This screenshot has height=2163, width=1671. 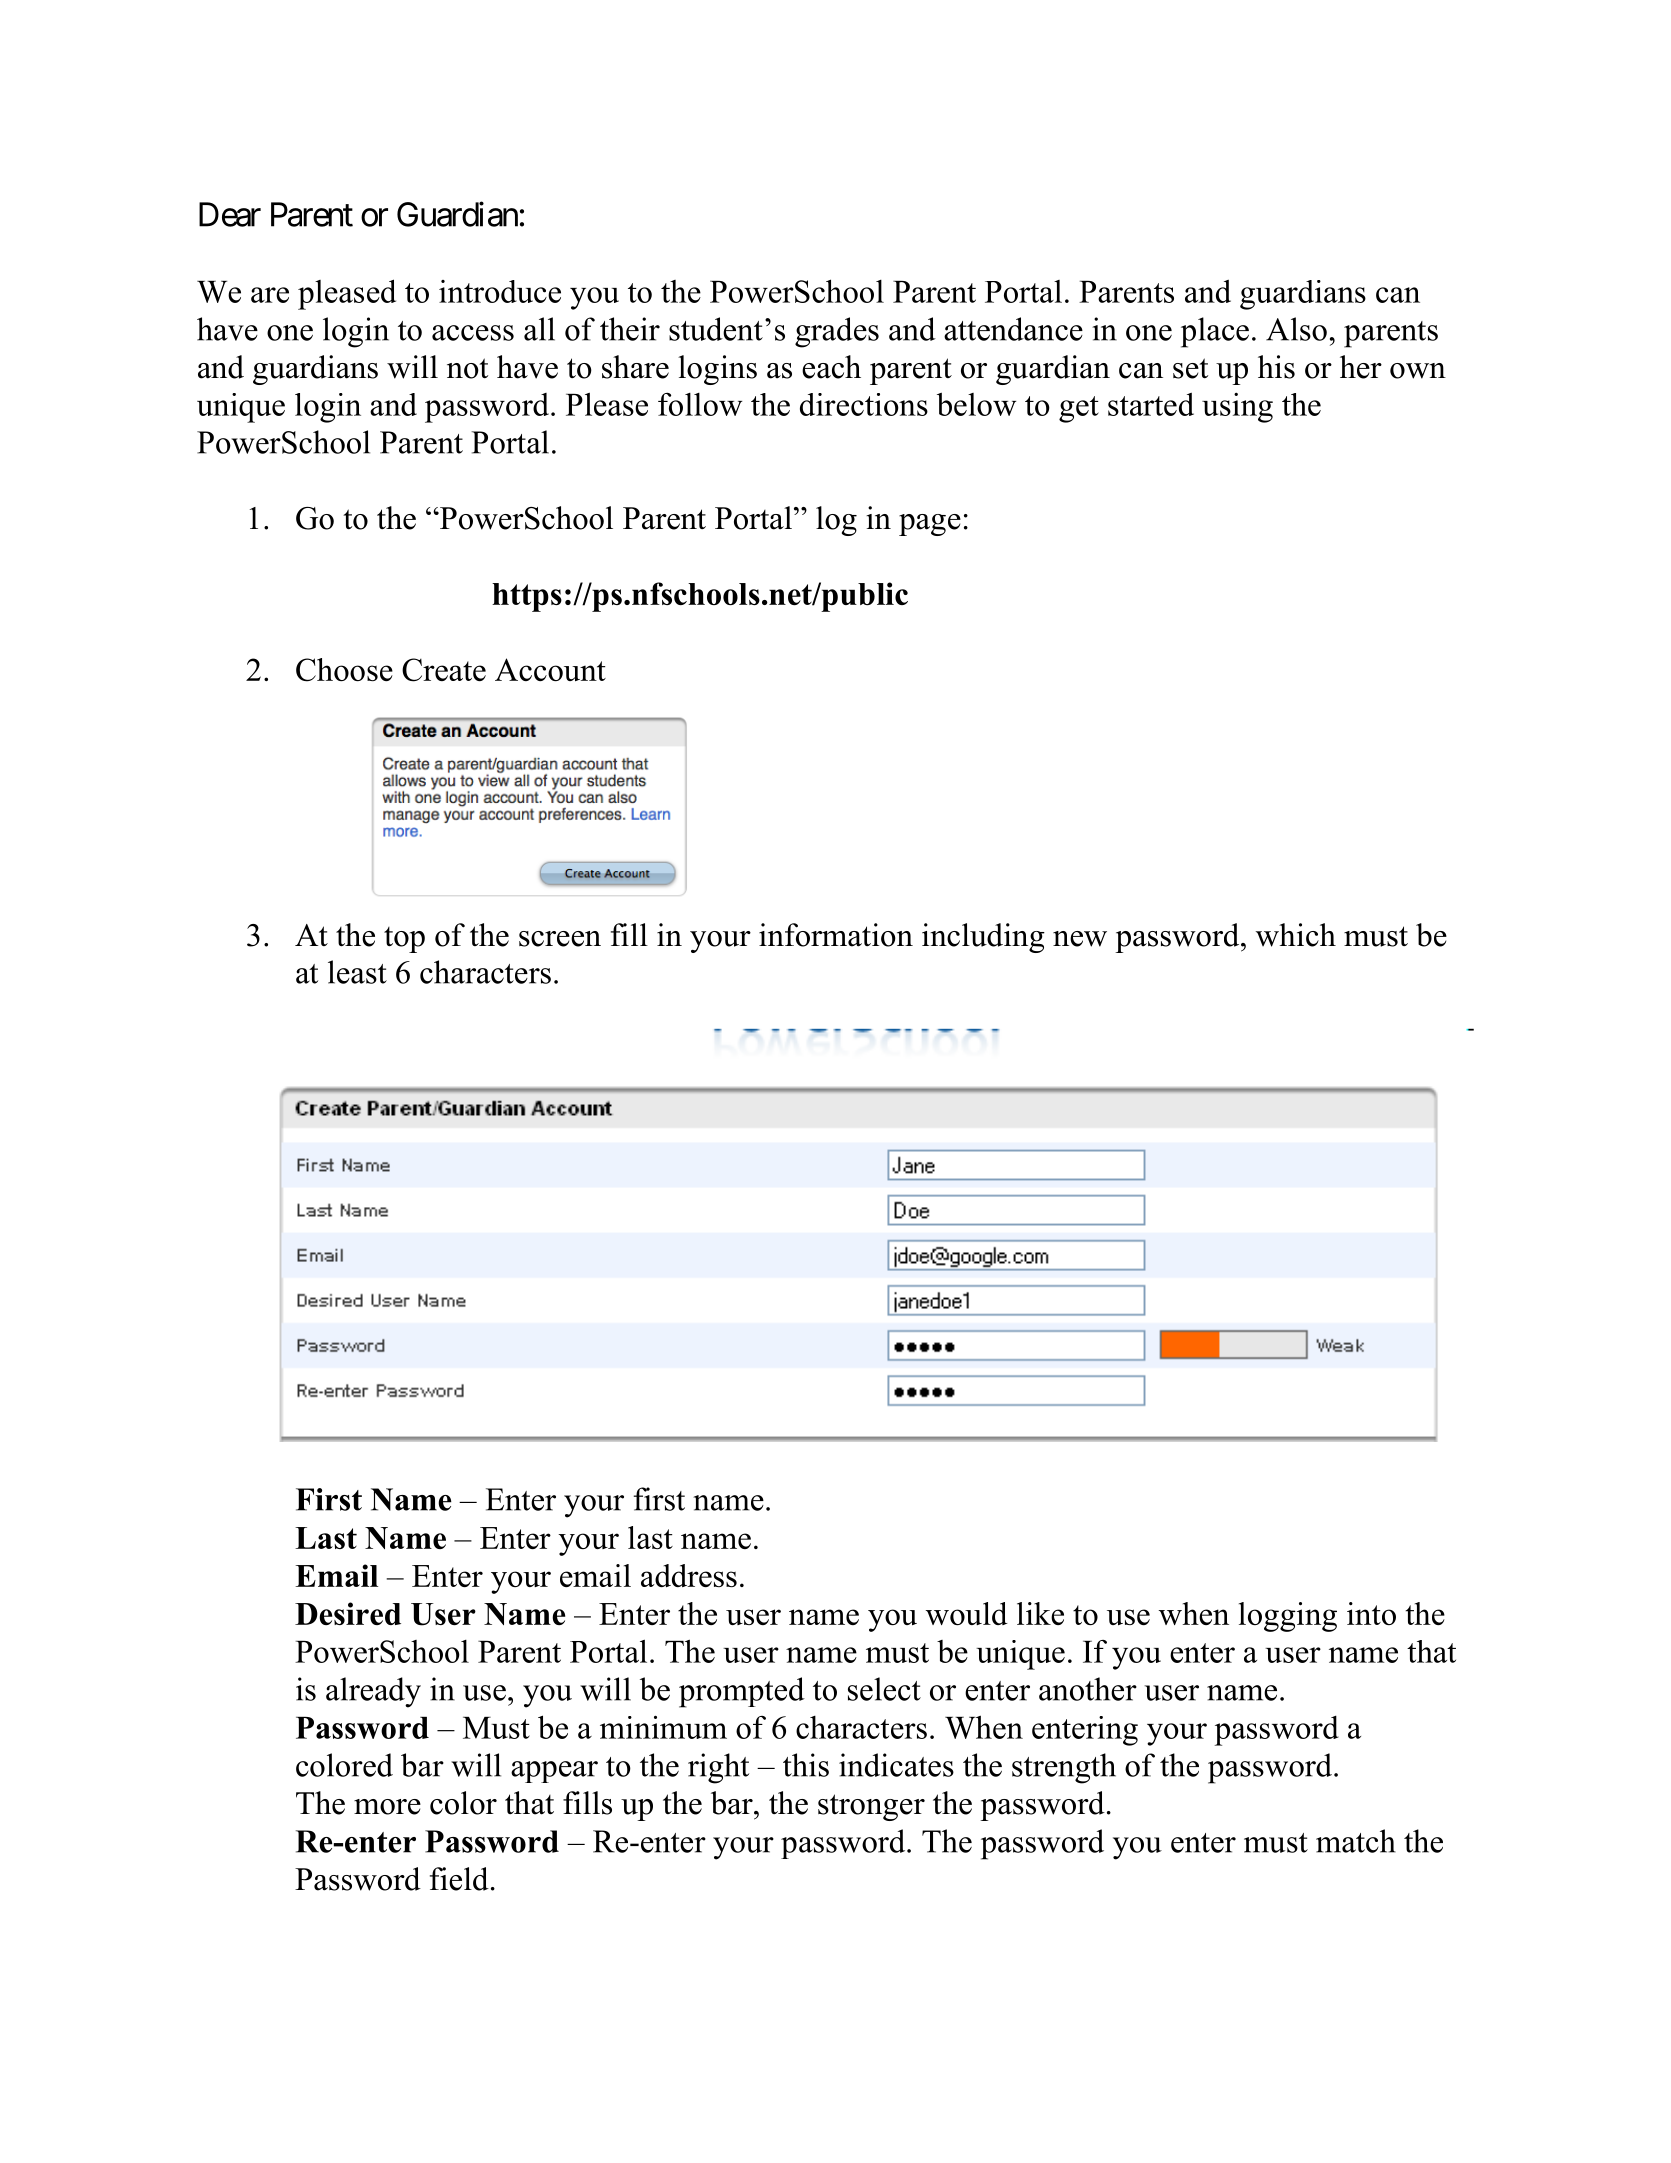 I want to click on Desired, so click(x=348, y=1613).
